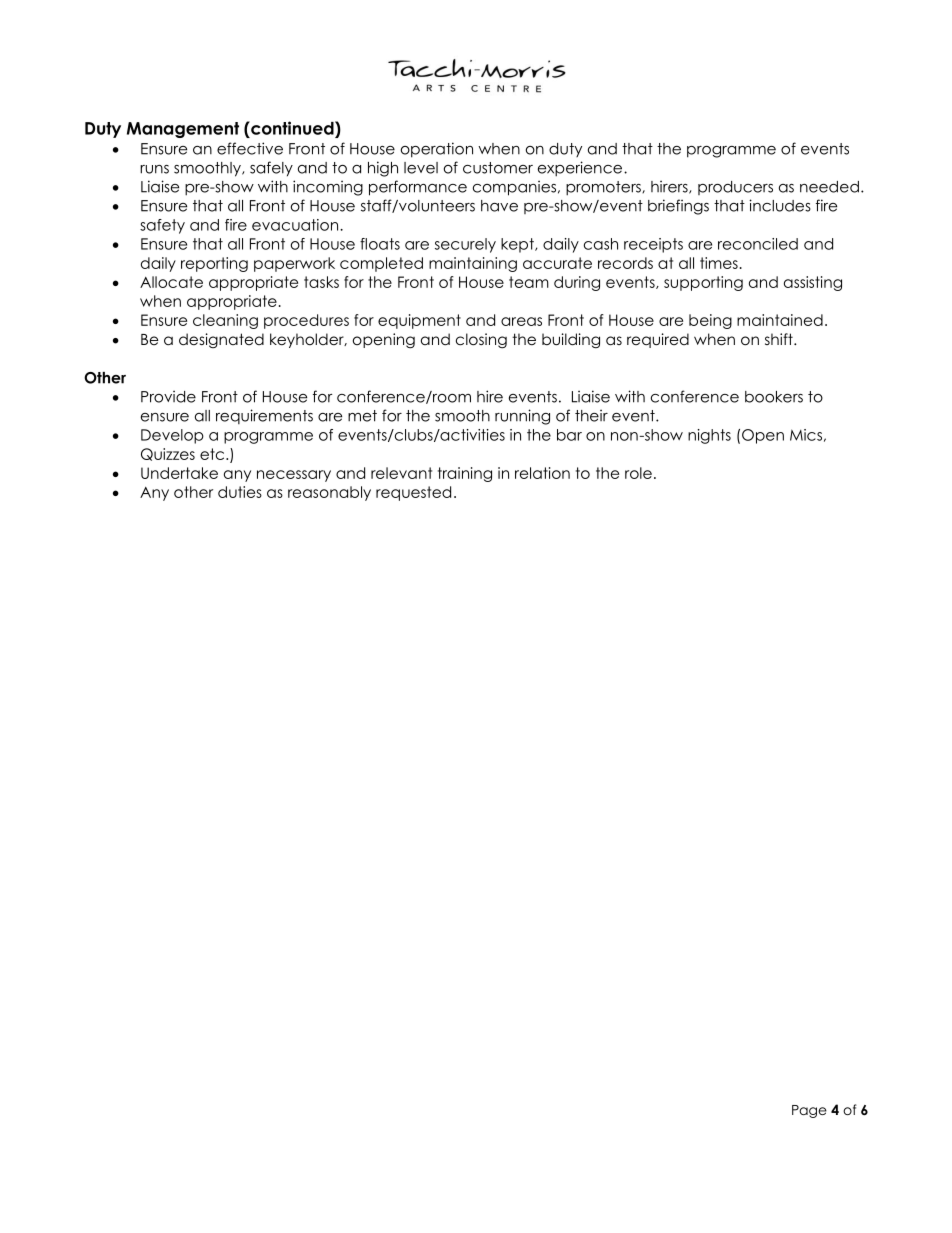 The height and width of the screenshot is (1233, 952). I want to click on effective, so click(250, 148).
